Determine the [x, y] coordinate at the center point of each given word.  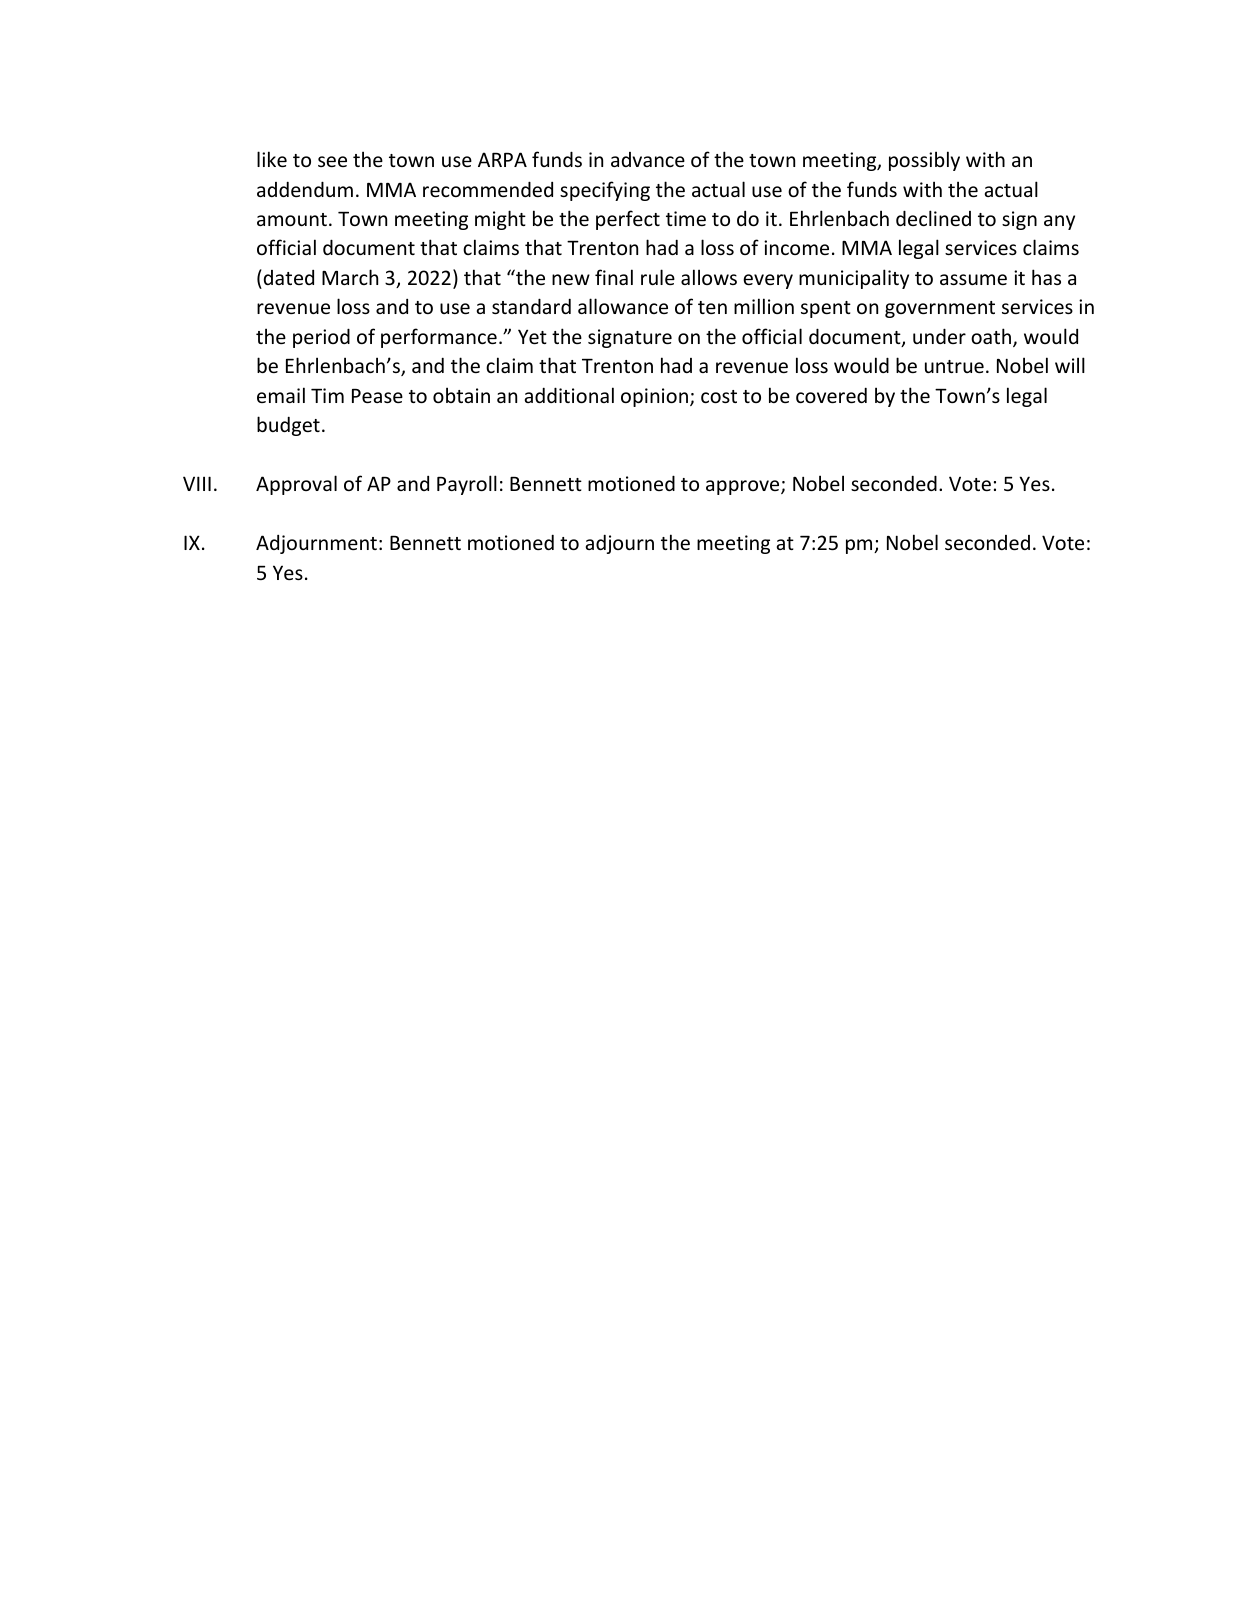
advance [648, 159]
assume [973, 279]
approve [744, 487]
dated [289, 277]
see [332, 161]
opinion [654, 397]
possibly [924, 161]
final [614, 277]
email [281, 395]
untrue [954, 366]
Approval [296, 485]
